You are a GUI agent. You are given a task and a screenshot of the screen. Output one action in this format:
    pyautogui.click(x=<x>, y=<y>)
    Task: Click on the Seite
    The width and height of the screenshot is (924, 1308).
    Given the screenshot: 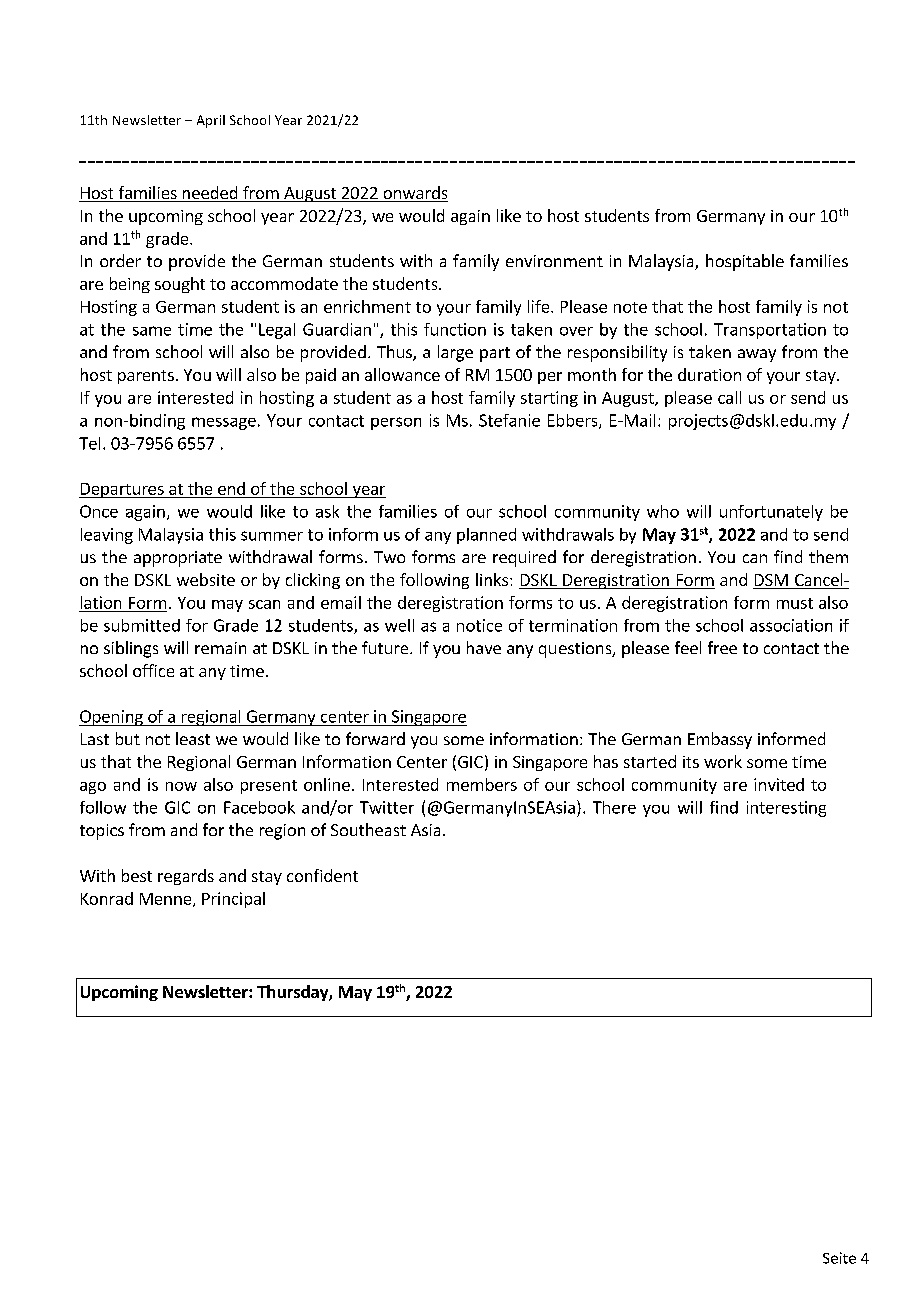 What is the action you would take?
    pyautogui.click(x=839, y=1258)
